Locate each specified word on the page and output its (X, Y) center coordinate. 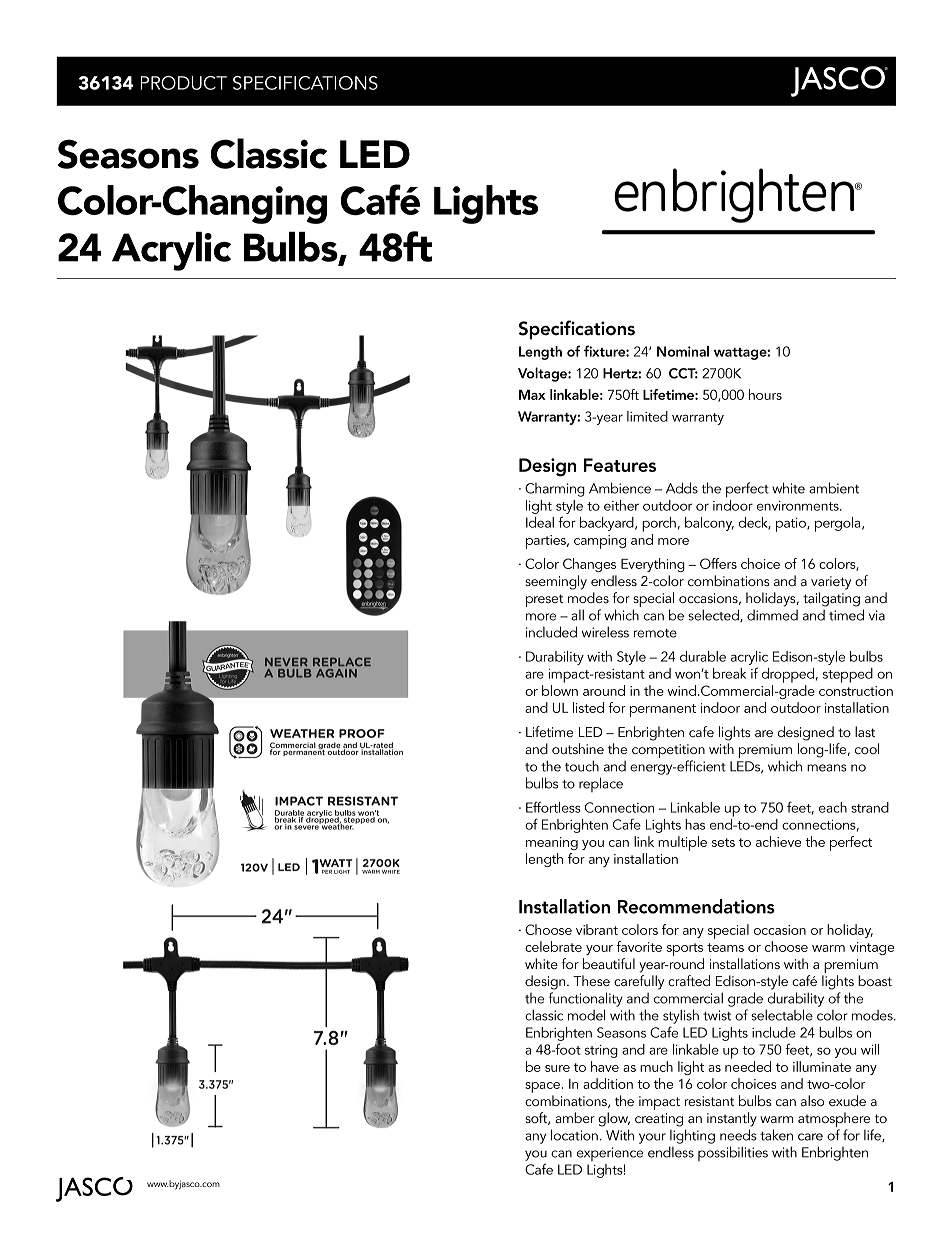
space (544, 1087)
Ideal (540, 522)
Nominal (683, 351)
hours (765, 394)
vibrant (597, 929)
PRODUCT (183, 83)
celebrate (553, 946)
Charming (555, 490)
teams (725, 947)
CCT (683, 373)
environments (799, 506)
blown (560, 690)
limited (647, 416)
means (827, 768)
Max (532, 395)
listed (588, 707)
